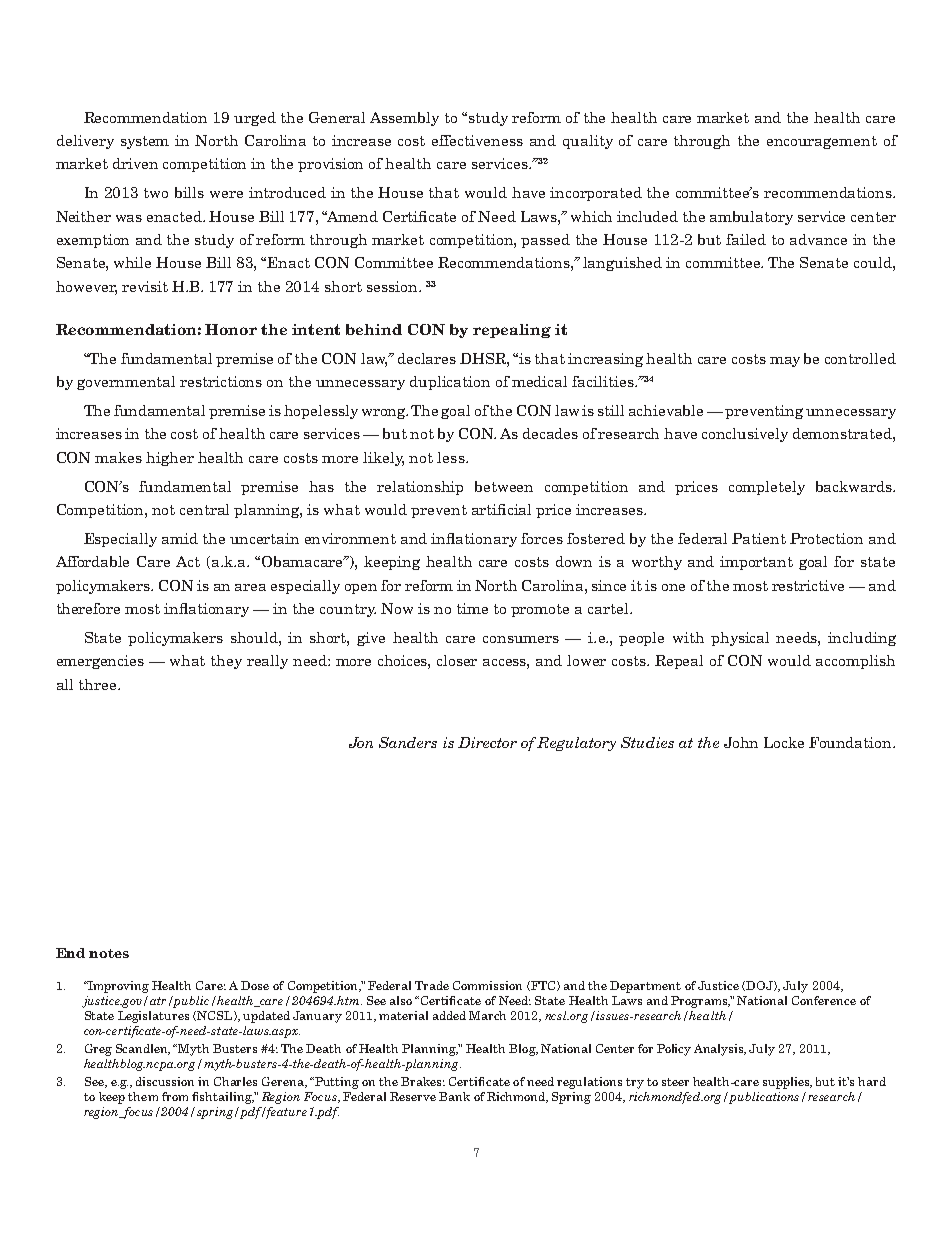 Image resolution: width=952 pixels, height=1233 pixels. What do you see at coordinates (745, 435) in the screenshot?
I see `conclusively` at bounding box center [745, 435].
